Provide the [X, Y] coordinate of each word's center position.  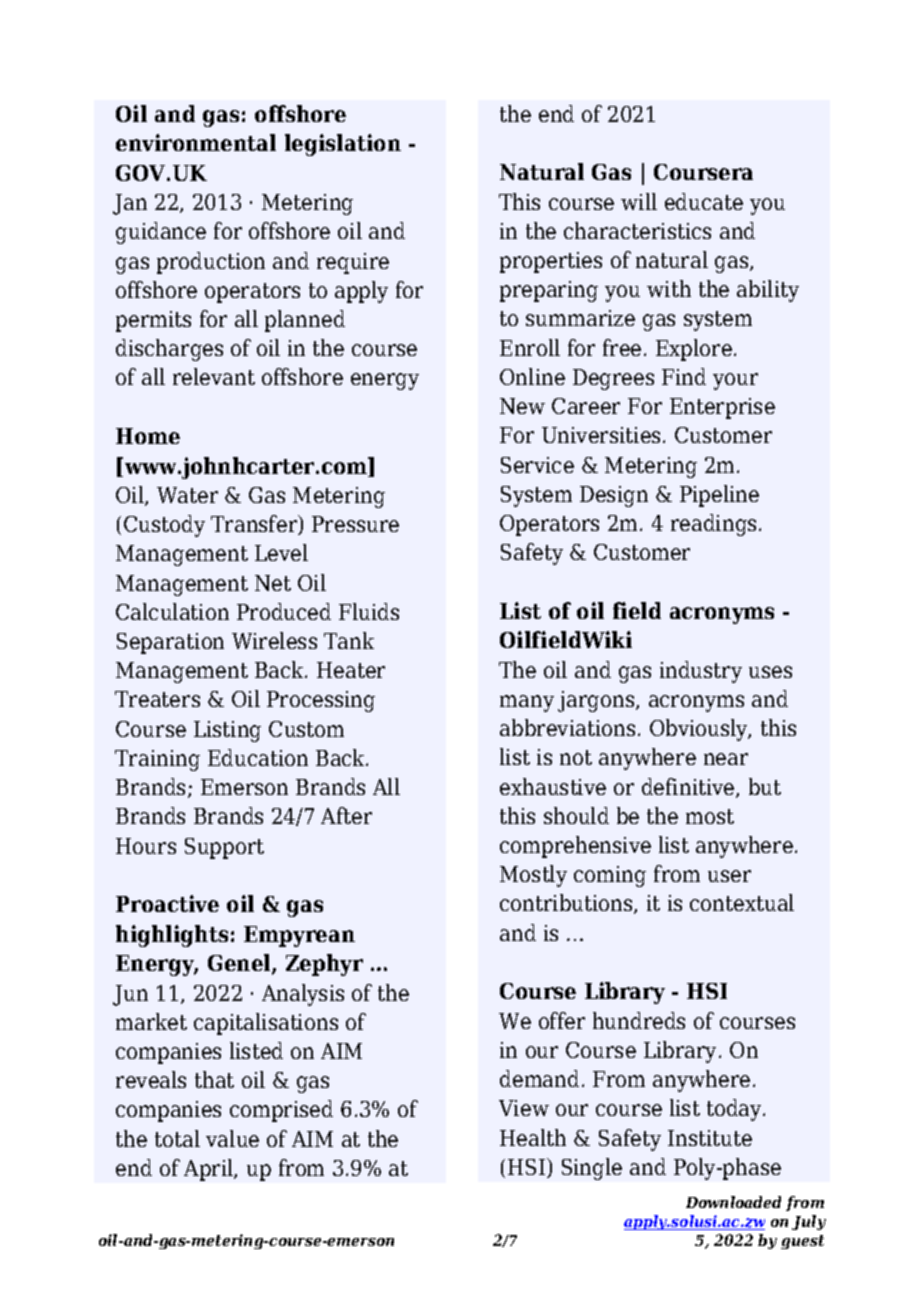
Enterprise [722, 408]
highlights [172, 936]
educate [704, 201]
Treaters [157, 699]
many [527, 703]
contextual [742, 902]
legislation [343, 145]
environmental [196, 142]
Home [148, 436]
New [522, 406]
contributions [567, 904]
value [232, 1138]
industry [701, 672]
